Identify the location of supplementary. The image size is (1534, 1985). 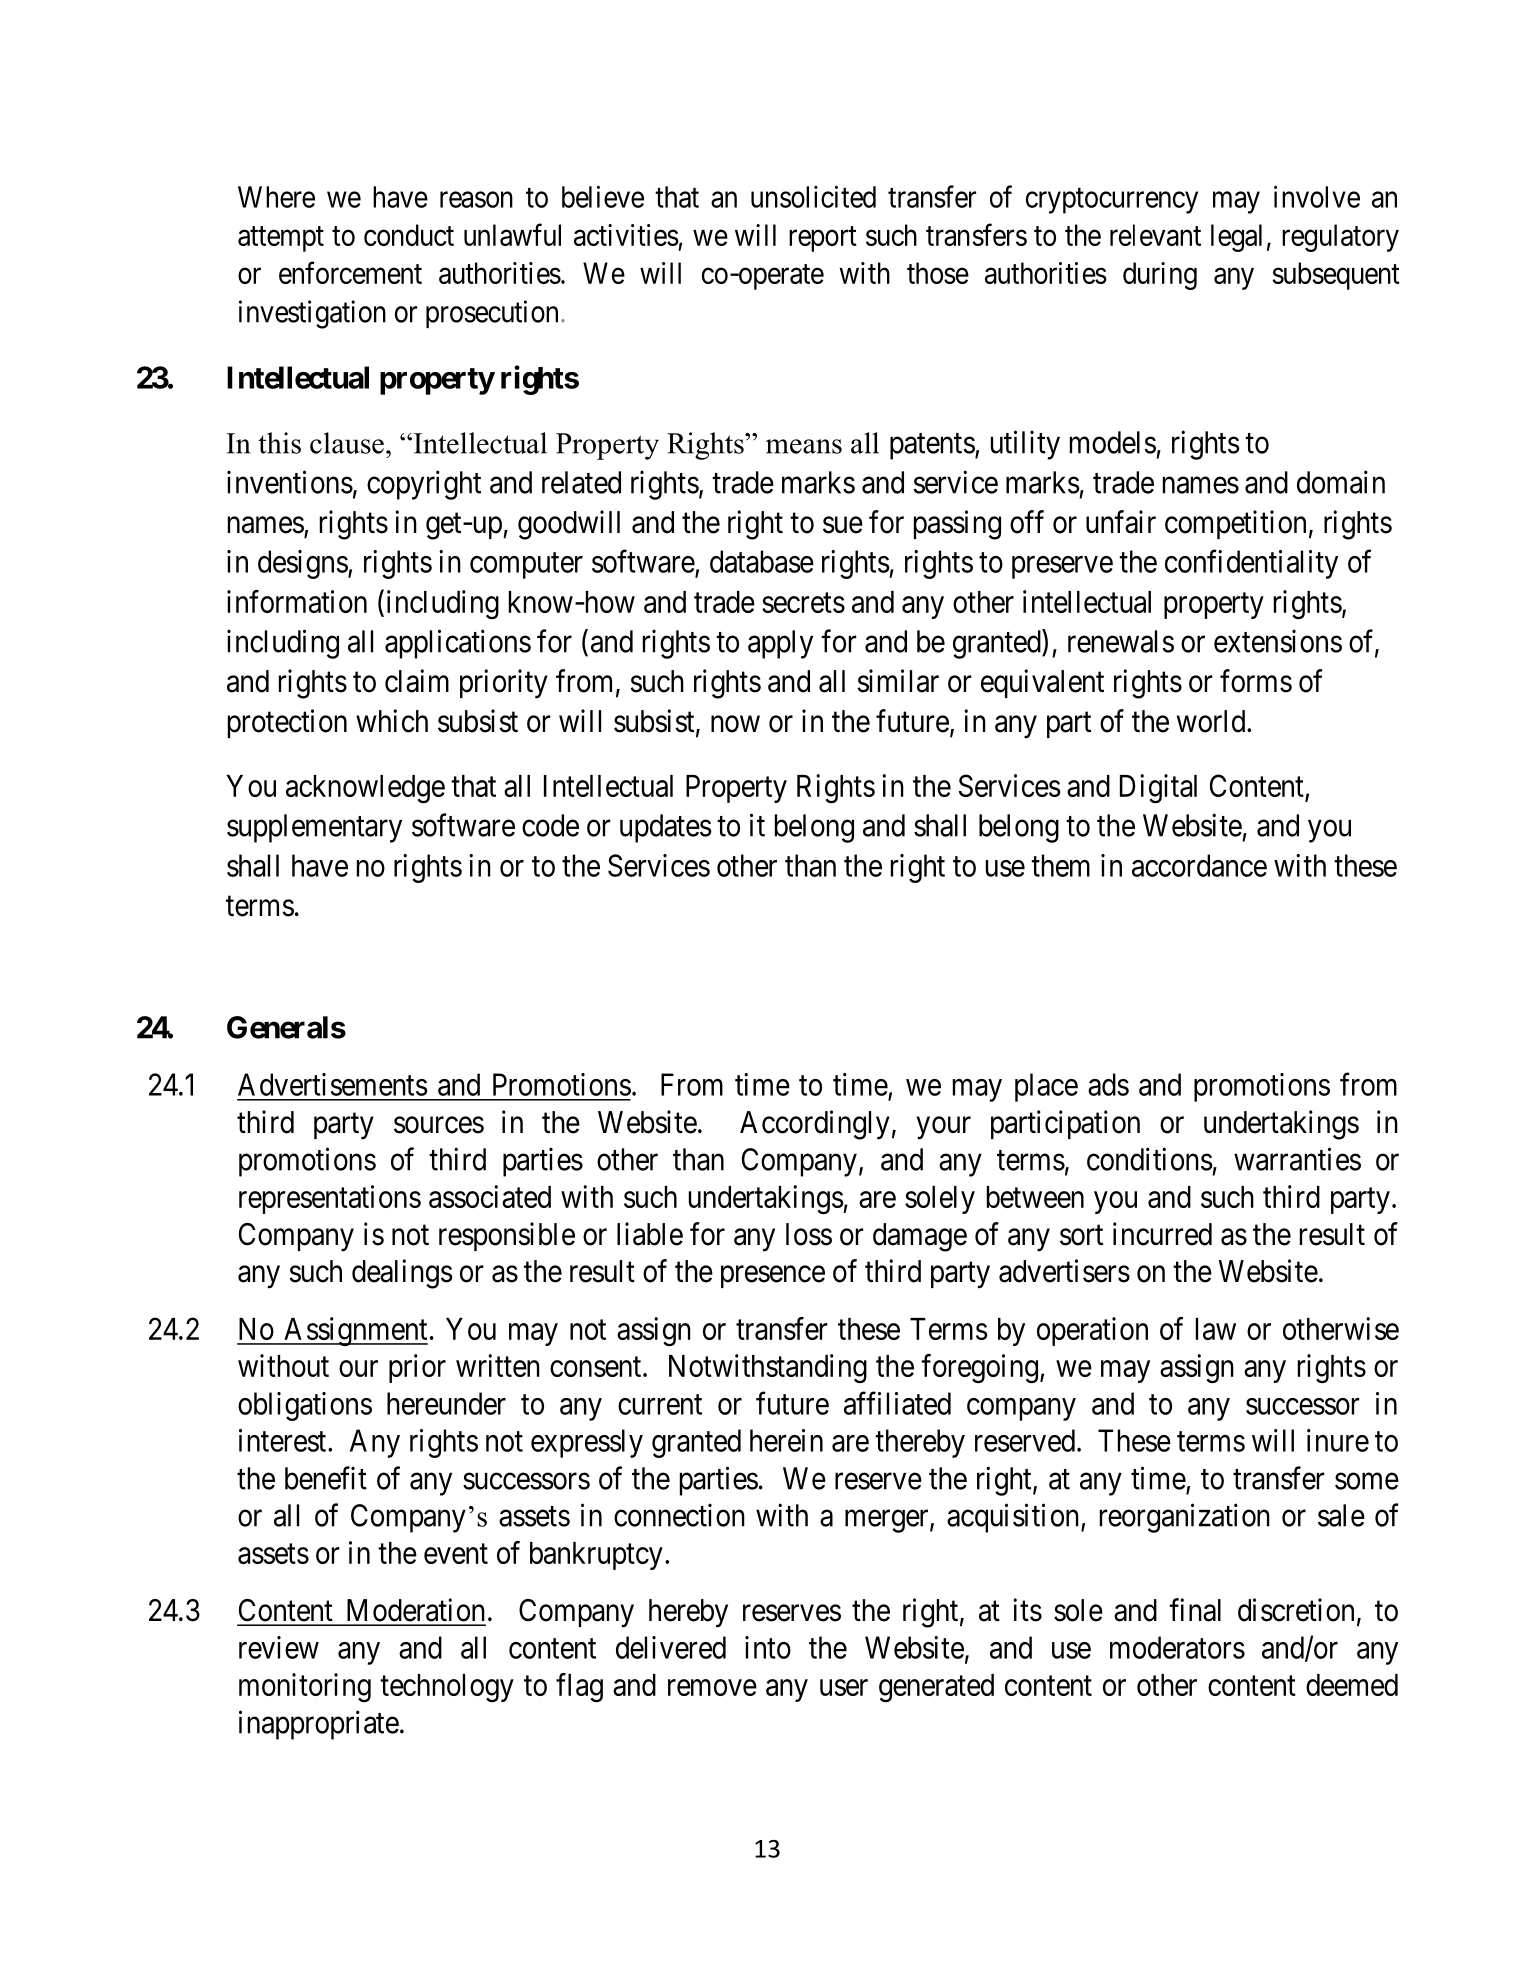
(314, 828).
